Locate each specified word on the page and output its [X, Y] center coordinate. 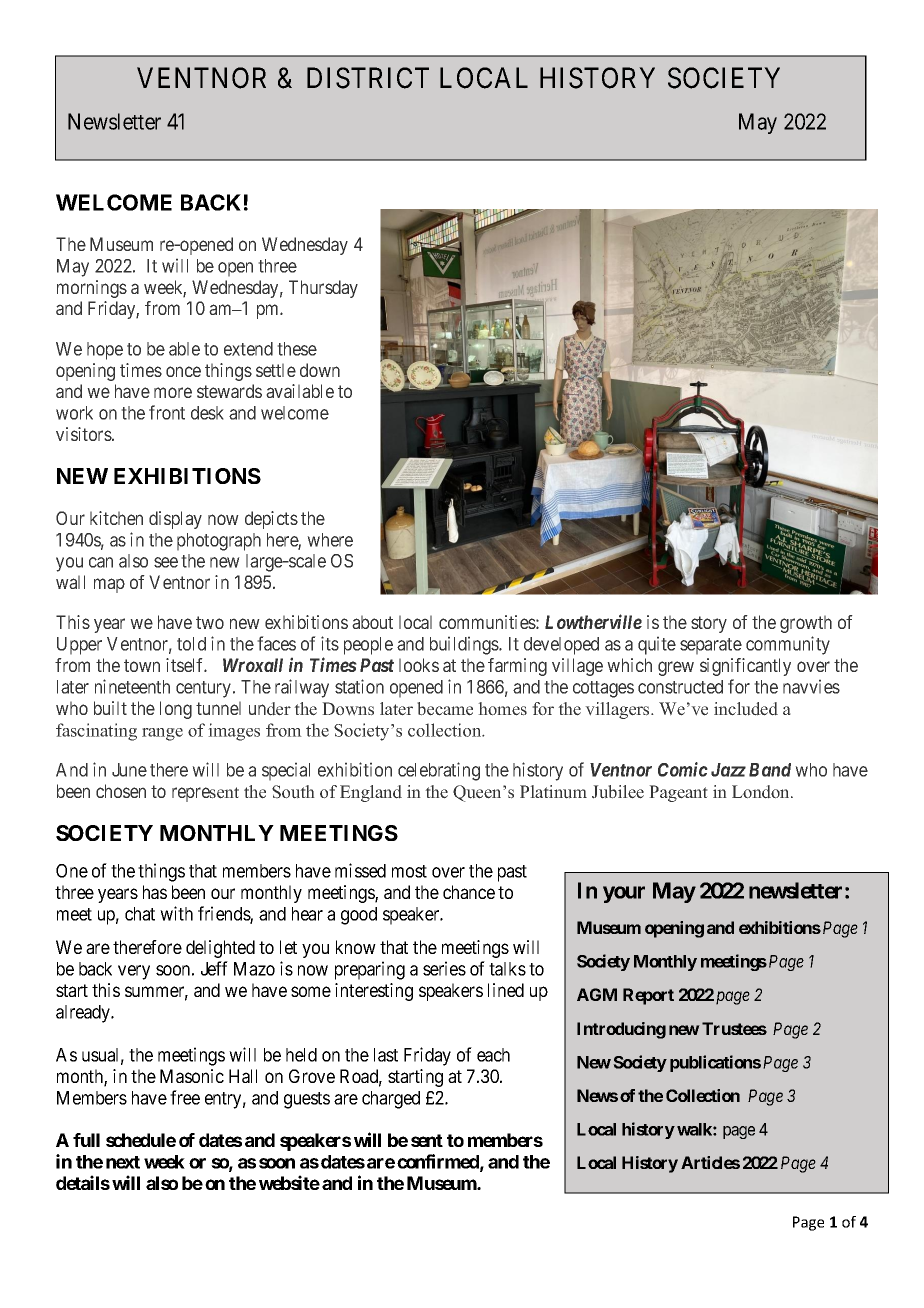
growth [806, 624]
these [297, 349]
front [167, 412]
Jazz [728, 770]
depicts [271, 520]
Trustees [734, 1028]
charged [391, 1100]
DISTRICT [368, 78]
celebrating [439, 771]
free [185, 1097]
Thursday [323, 289]
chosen [121, 791]
